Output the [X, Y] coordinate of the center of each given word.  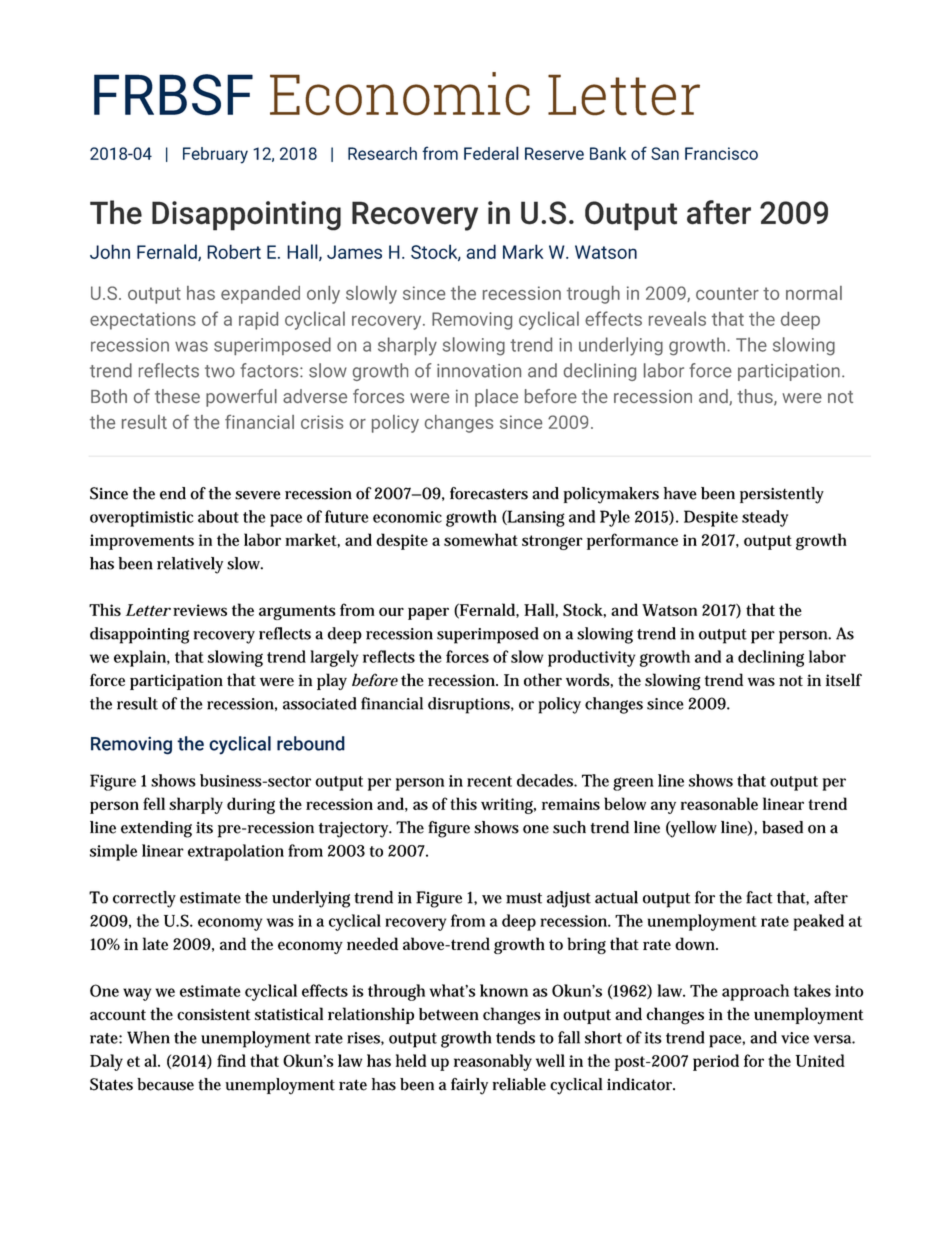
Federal [491, 153]
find [231, 1060]
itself [844, 679]
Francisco [721, 153]
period [716, 1062]
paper [428, 613]
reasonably [493, 1062]
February [215, 155]
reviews [200, 610]
